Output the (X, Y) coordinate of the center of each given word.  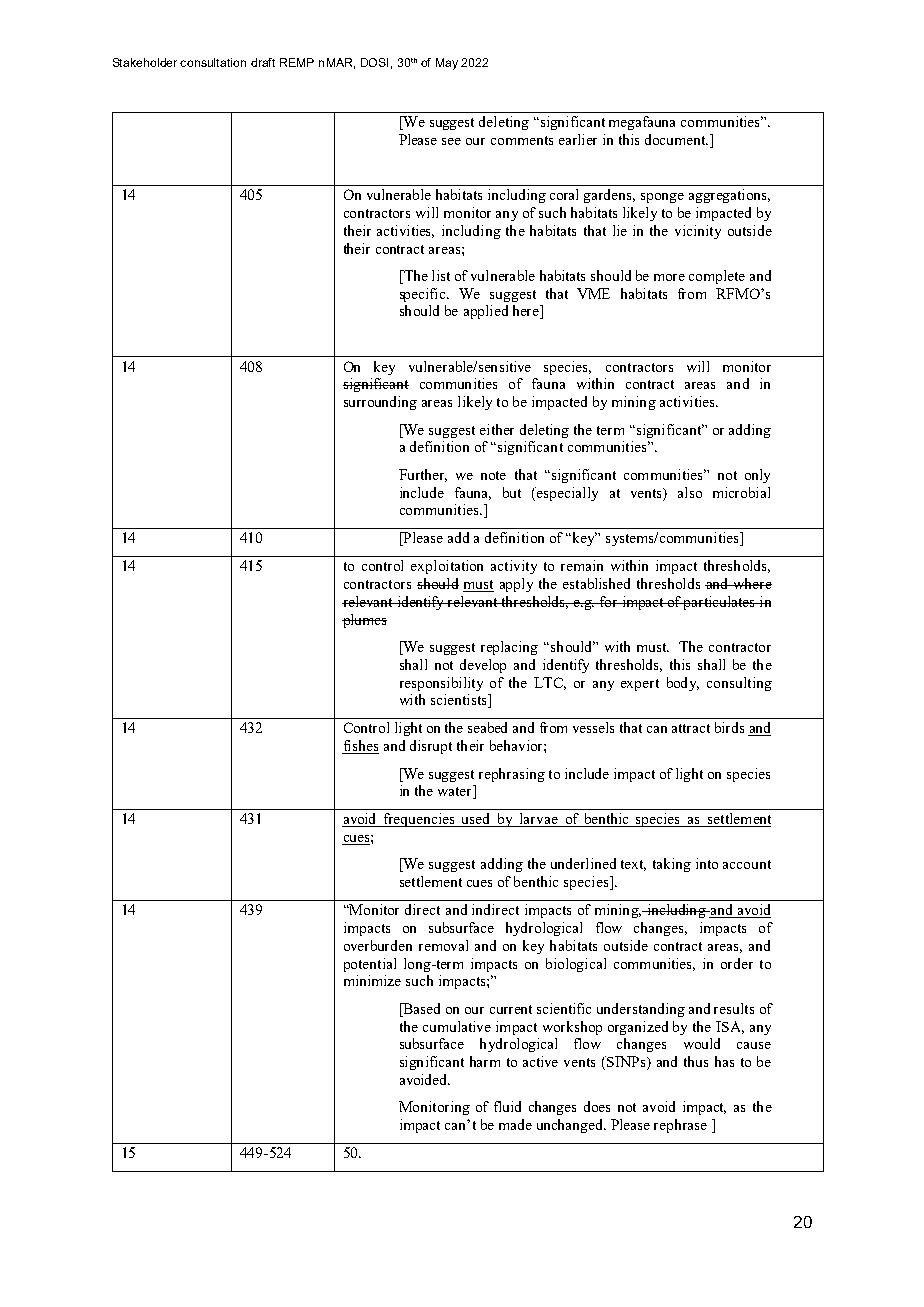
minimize (372, 980)
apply (516, 585)
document (676, 139)
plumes (364, 621)
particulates (719, 603)
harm (485, 1061)
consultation (213, 62)
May (447, 64)
